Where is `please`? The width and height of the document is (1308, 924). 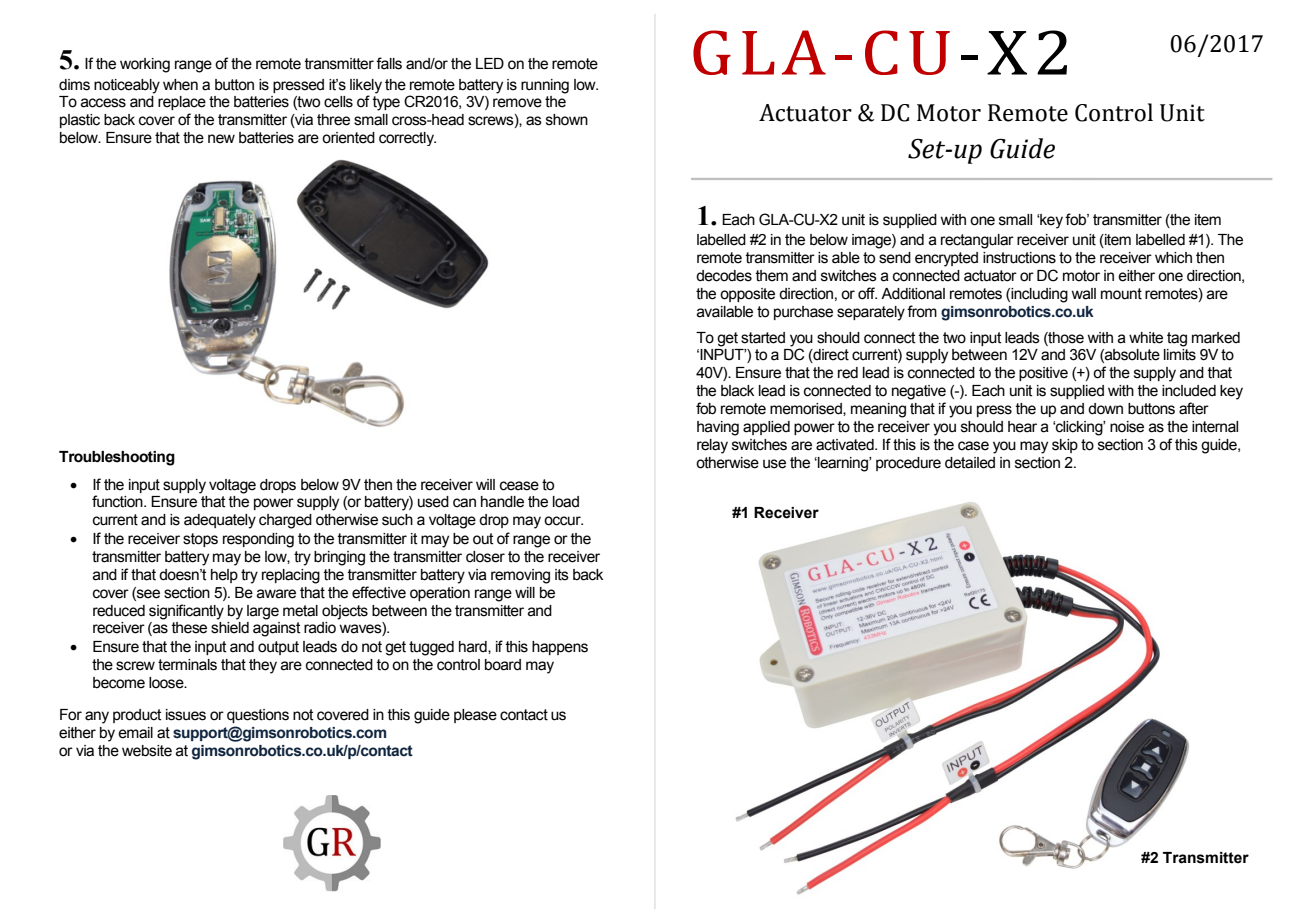
please is located at coordinates (475, 716).
